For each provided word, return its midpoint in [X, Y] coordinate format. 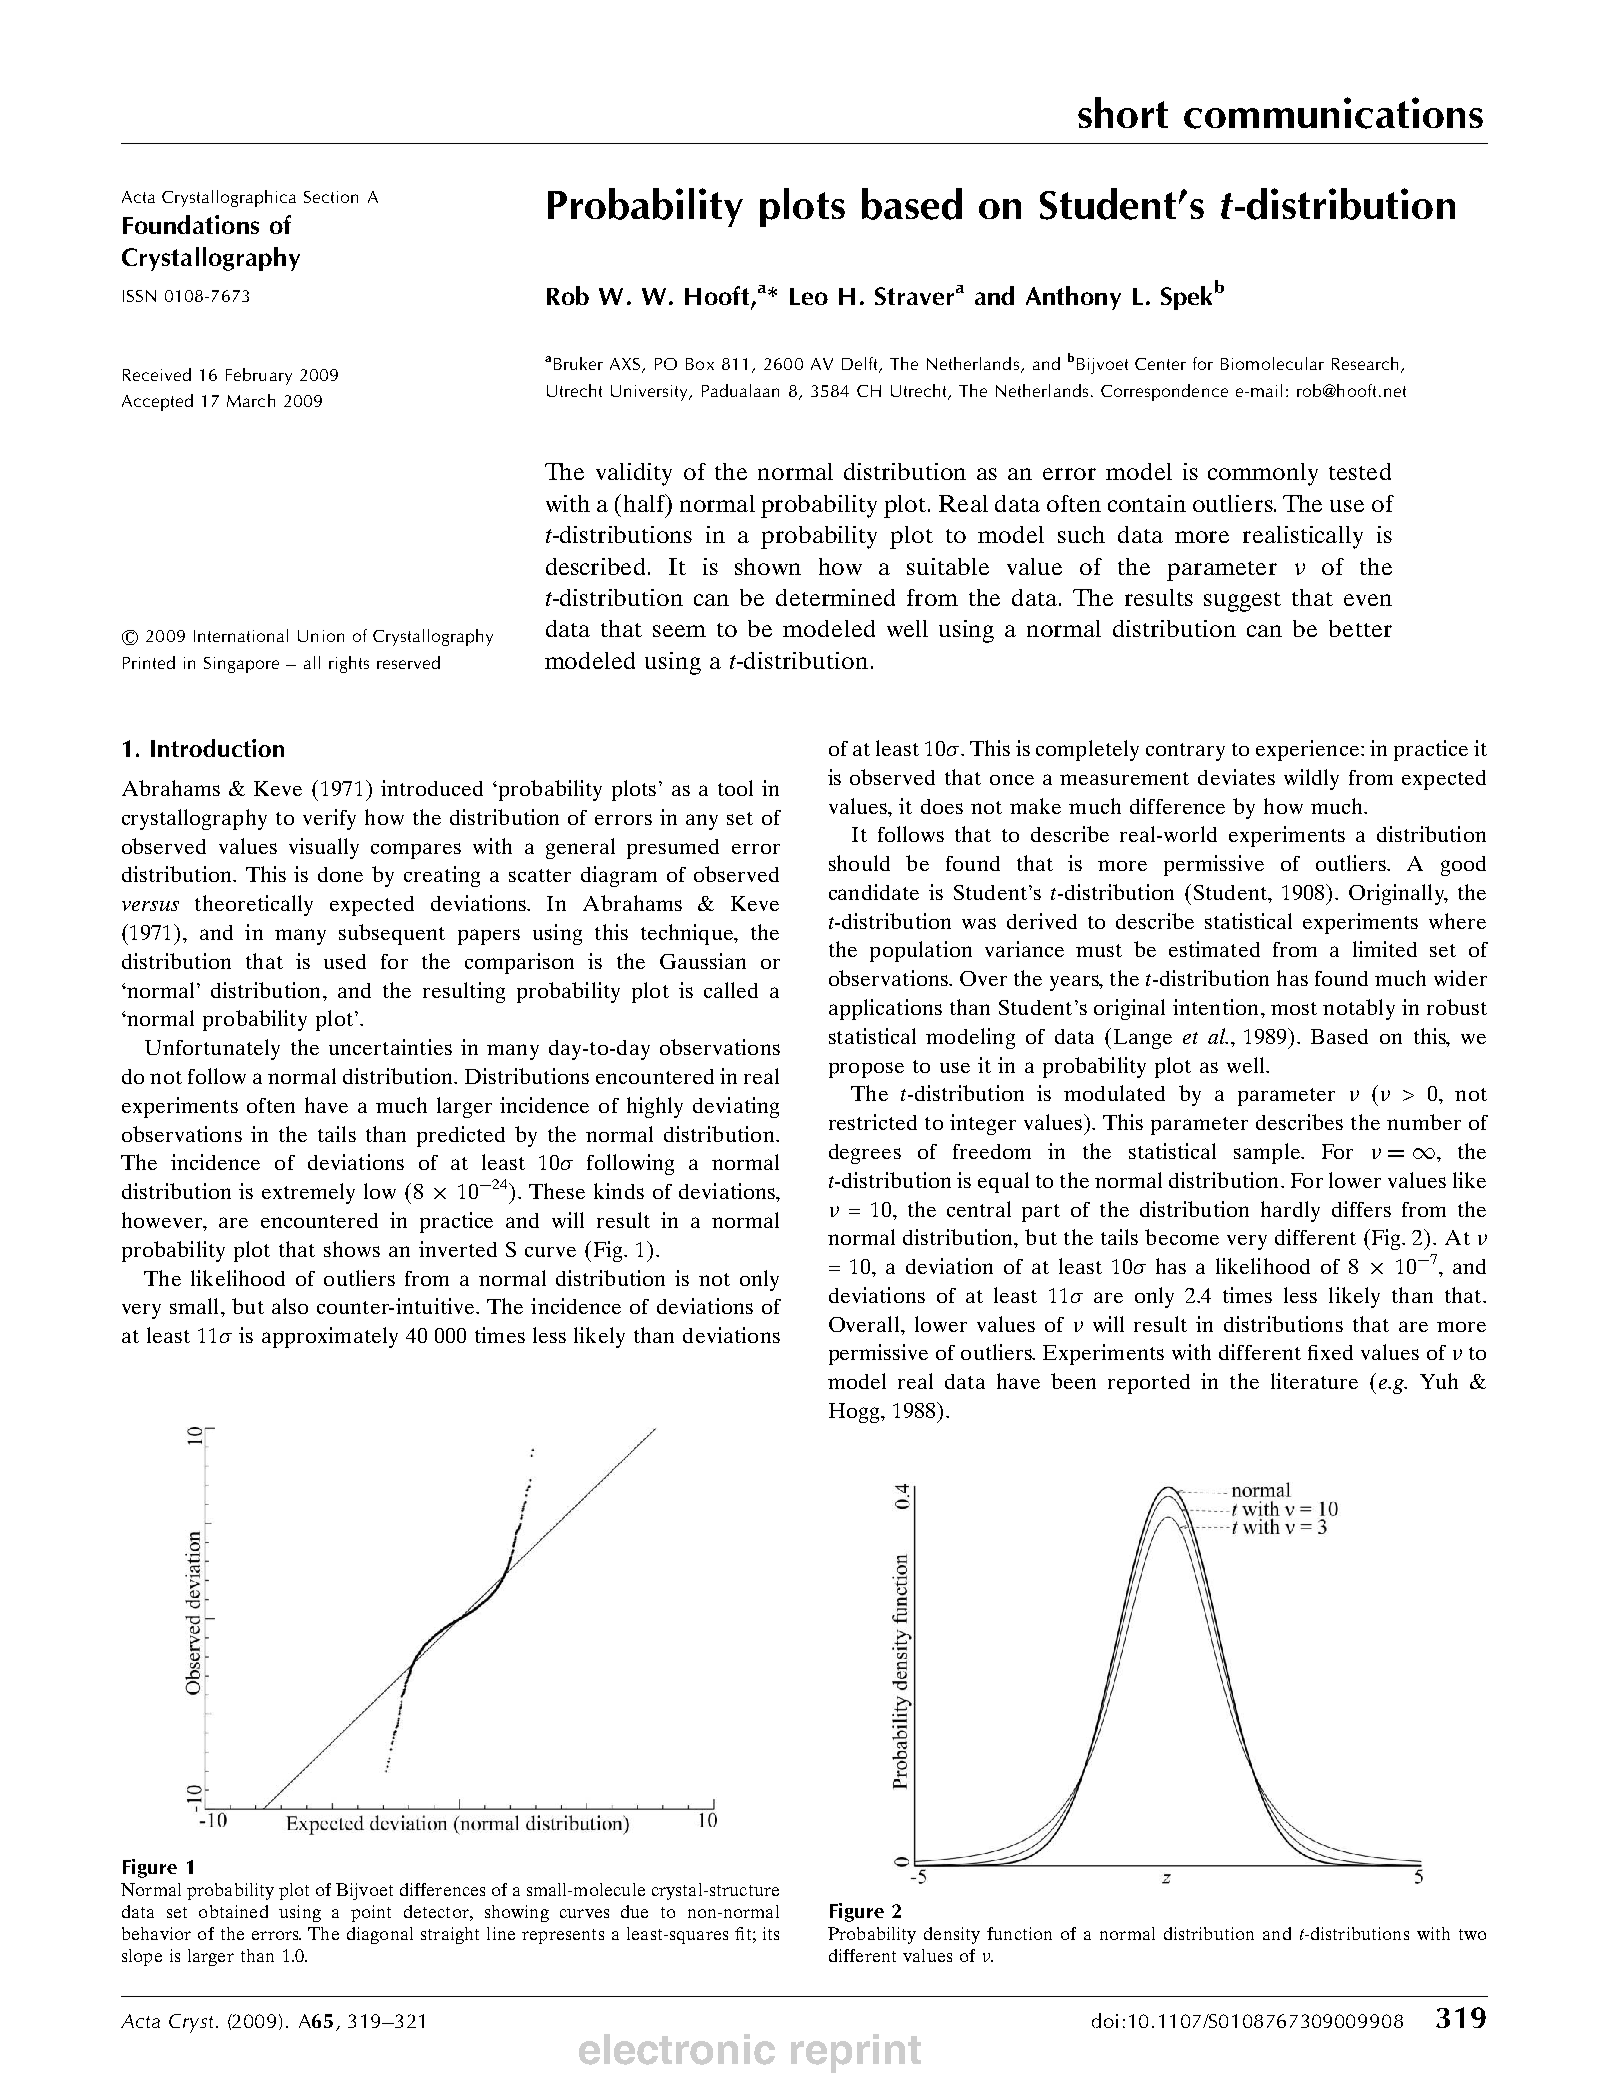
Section [331, 197]
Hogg [855, 1413]
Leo [809, 296]
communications [1333, 113]
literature [1314, 1381]
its [771, 1933]
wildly [1311, 779]
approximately [330, 1337]
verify [329, 819]
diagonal [380, 1935]
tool [735, 788]
